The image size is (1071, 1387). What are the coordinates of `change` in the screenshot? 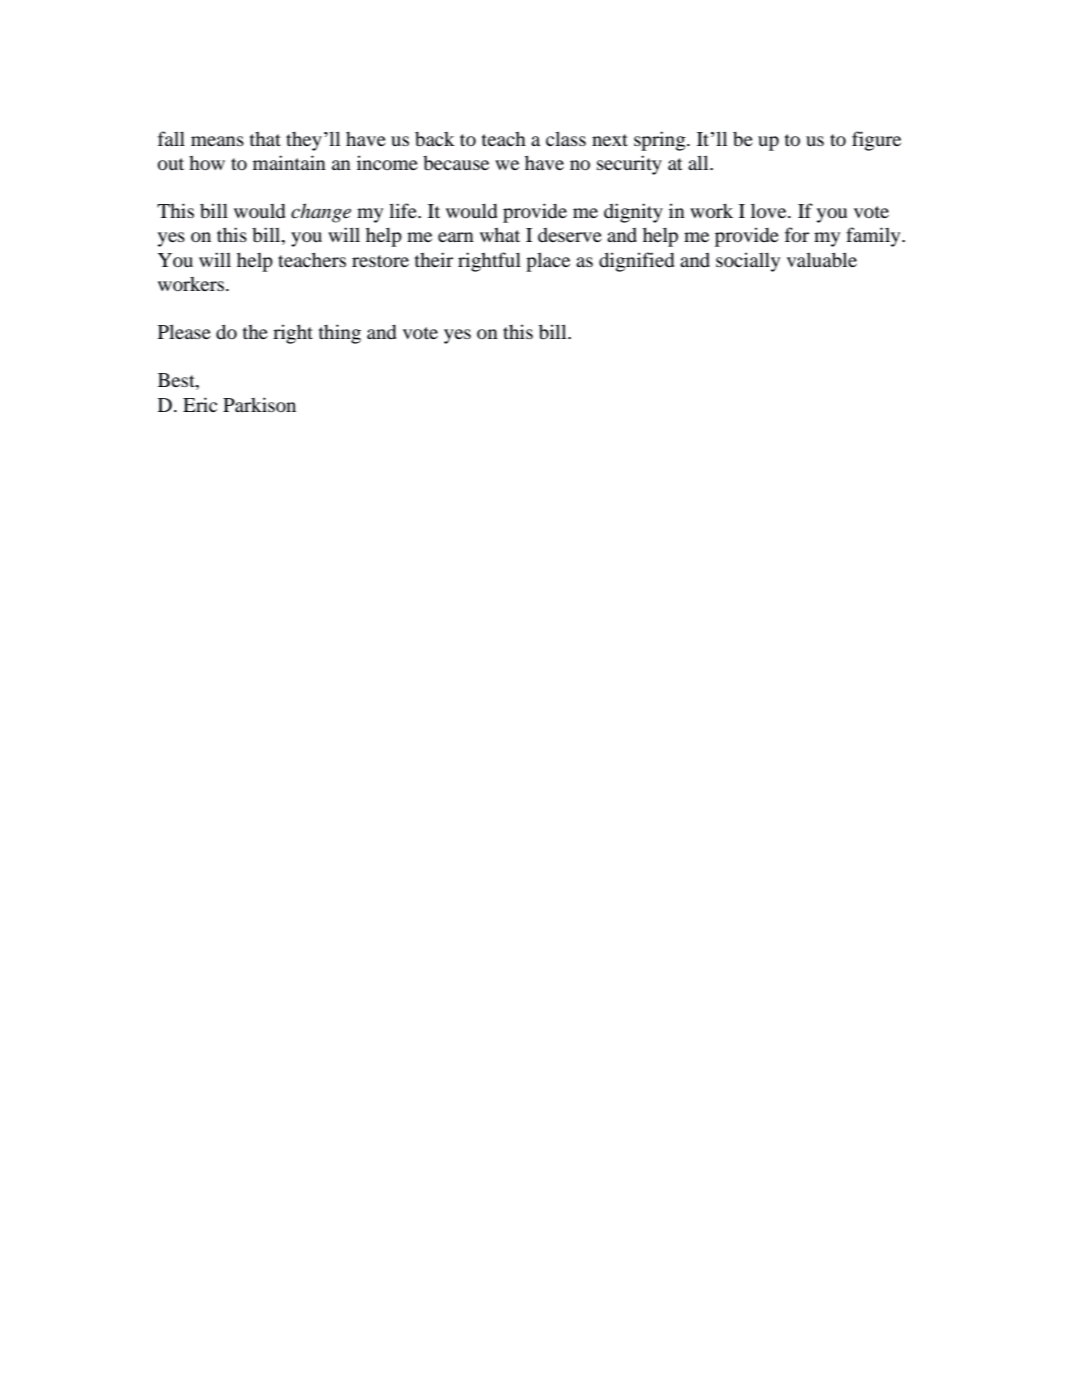 It's located at (321, 213).
